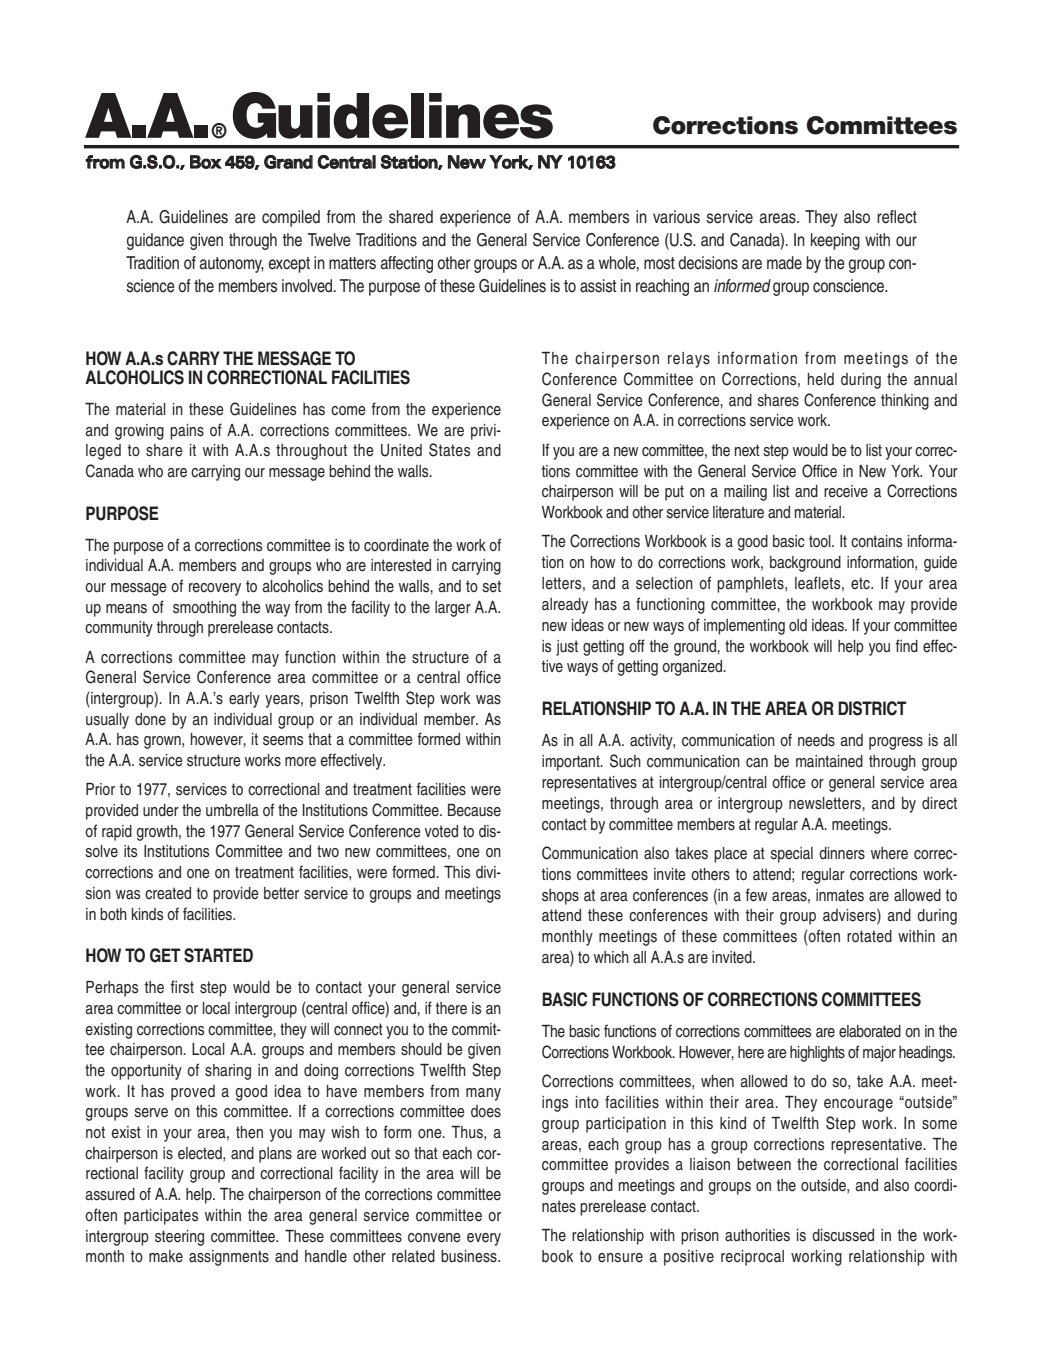 The width and height of the screenshot is (1043, 1348). Describe the element at coordinates (835, 241) in the screenshot. I see `keeping` at that location.
